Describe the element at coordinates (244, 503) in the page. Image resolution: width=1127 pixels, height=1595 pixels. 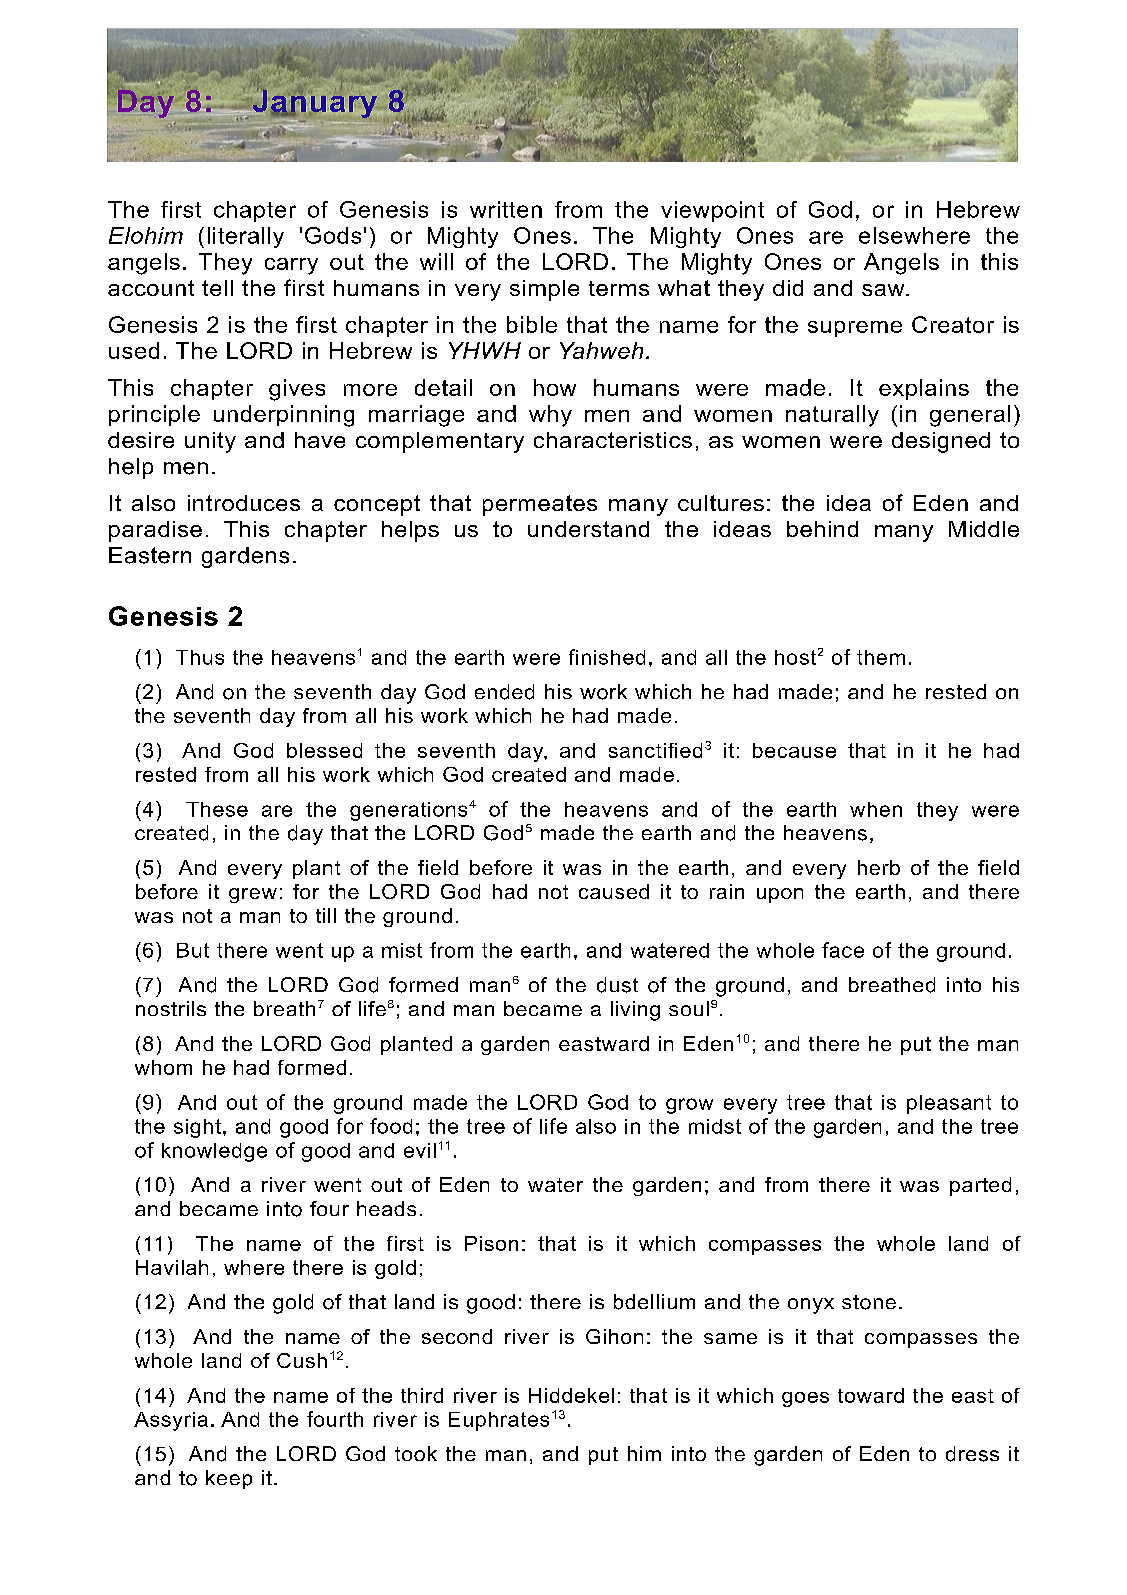
I see `introduces` at that location.
